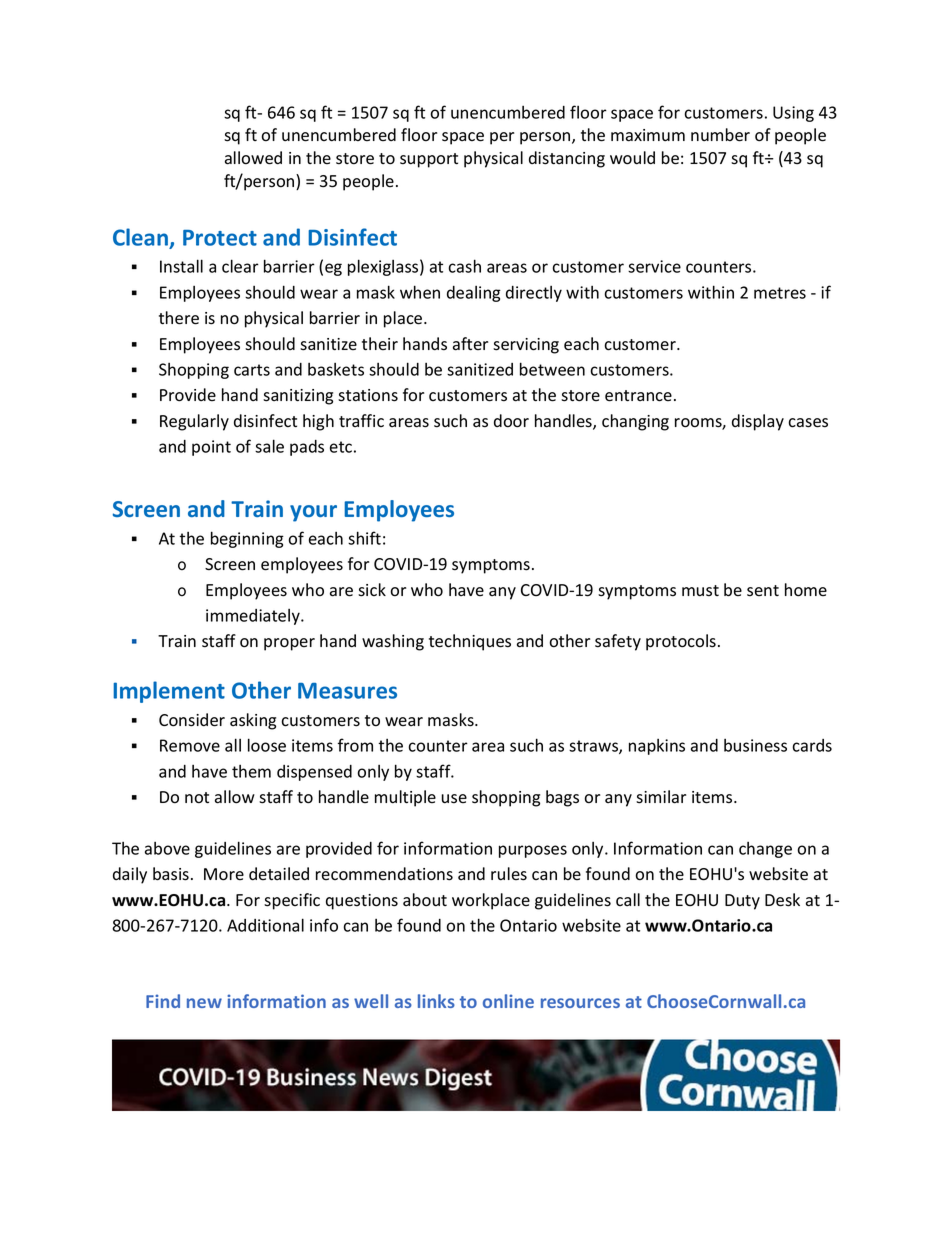  I want to click on new, so click(204, 1003).
